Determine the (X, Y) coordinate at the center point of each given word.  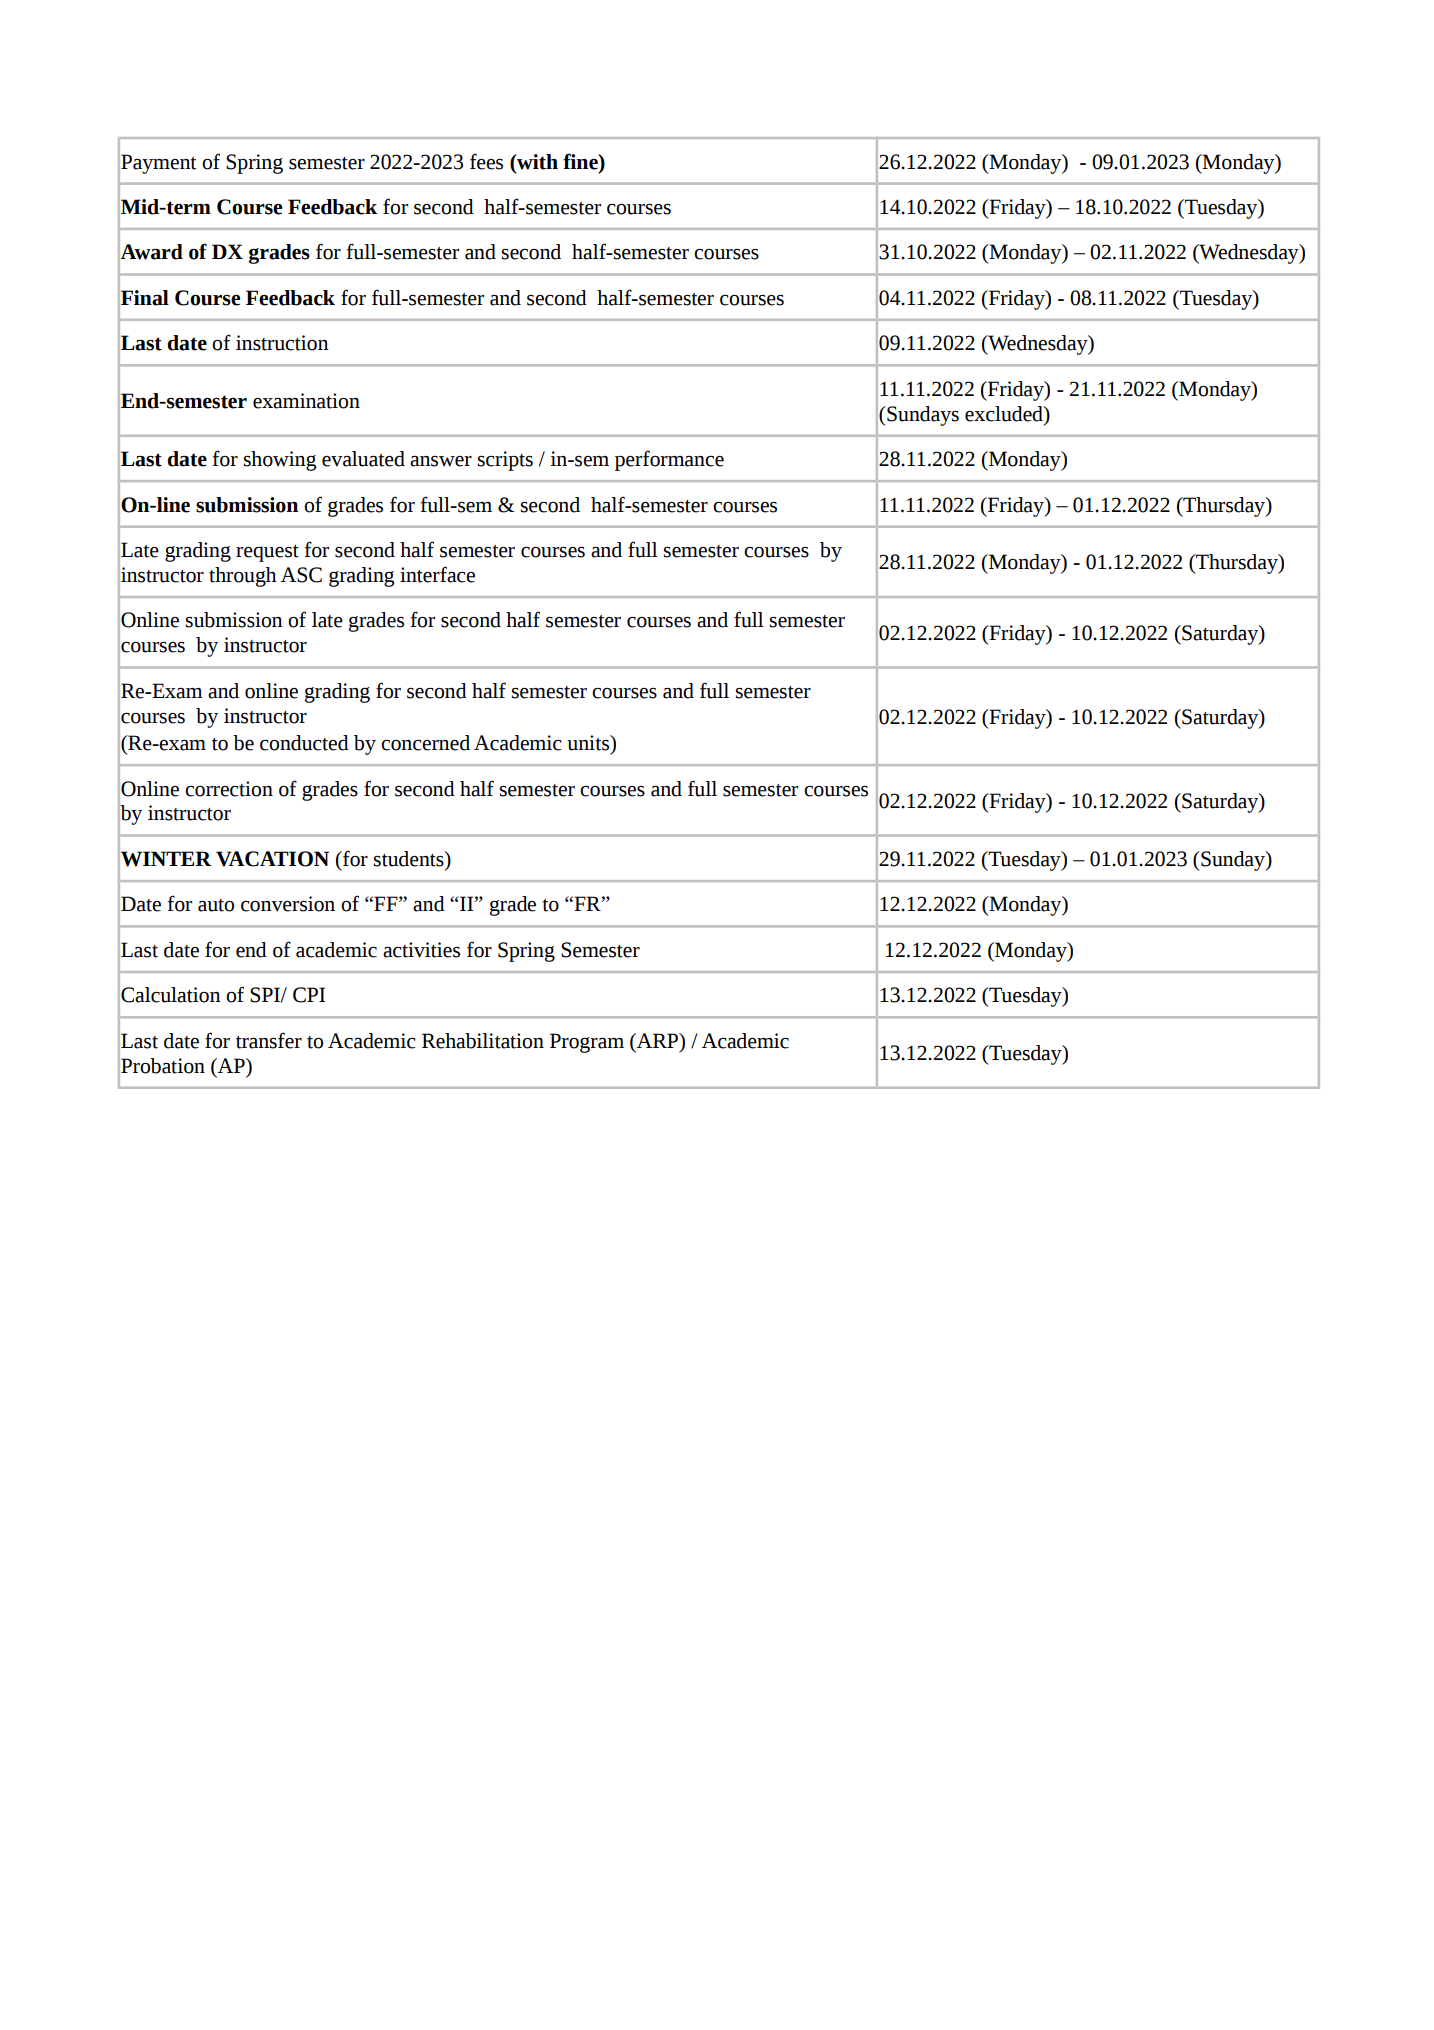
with (536, 162)
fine (581, 161)
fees (486, 161)
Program (587, 1043)
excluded (1005, 414)
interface (437, 574)
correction (229, 789)
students (409, 859)
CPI (309, 995)
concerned (425, 743)
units (589, 743)
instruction (282, 343)
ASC (301, 575)
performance (669, 460)
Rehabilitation (483, 1041)
